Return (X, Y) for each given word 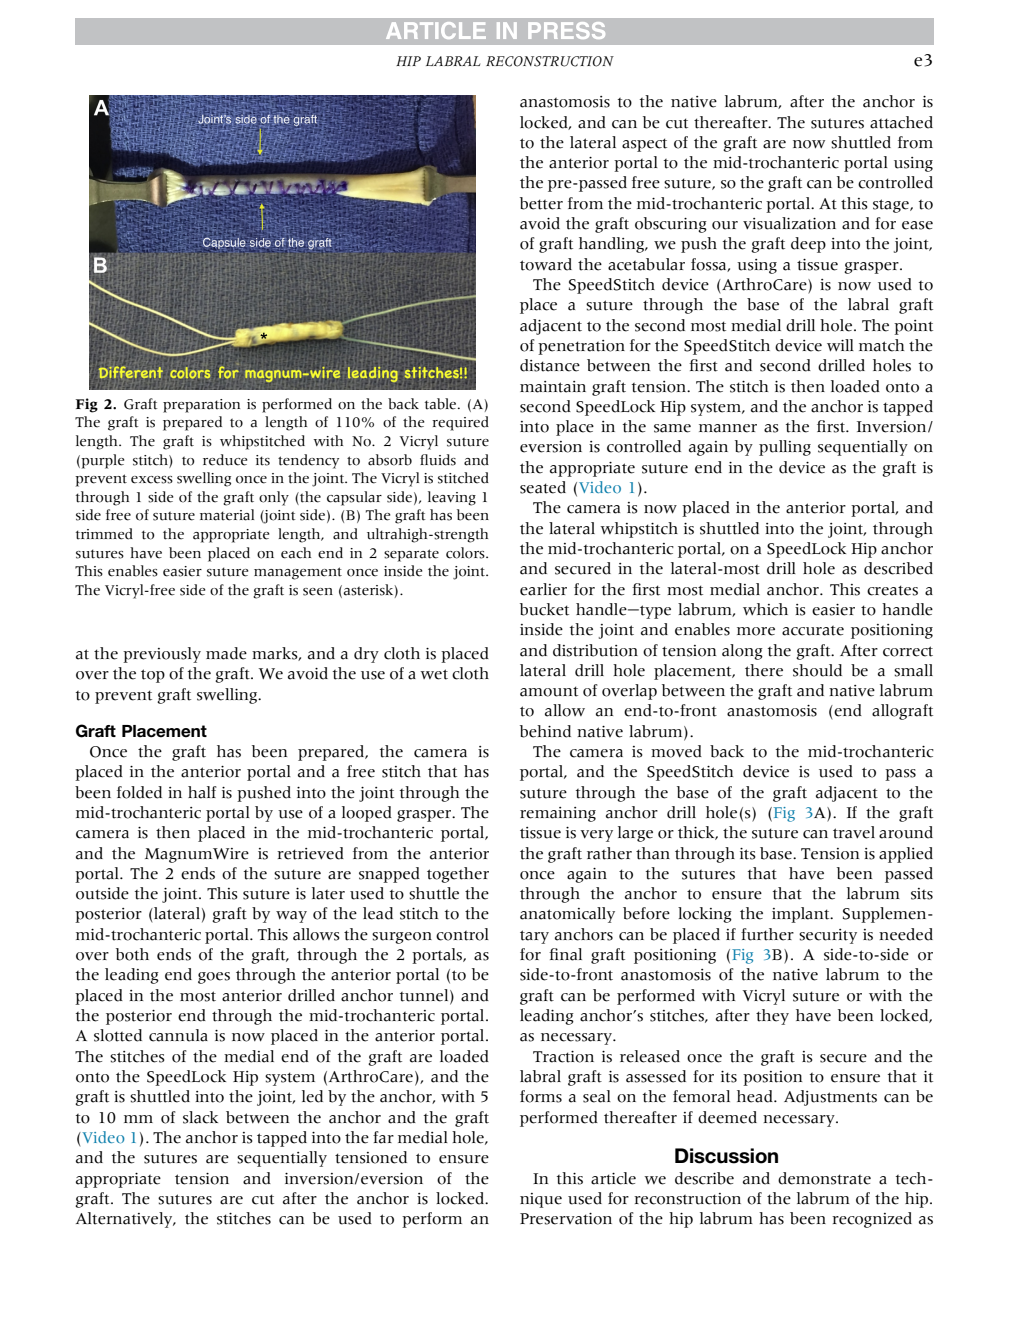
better (541, 203)
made (226, 653)
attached (901, 122)
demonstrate (824, 1178)
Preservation (566, 1219)
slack (200, 1117)
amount (549, 691)
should (817, 670)
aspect (644, 145)
